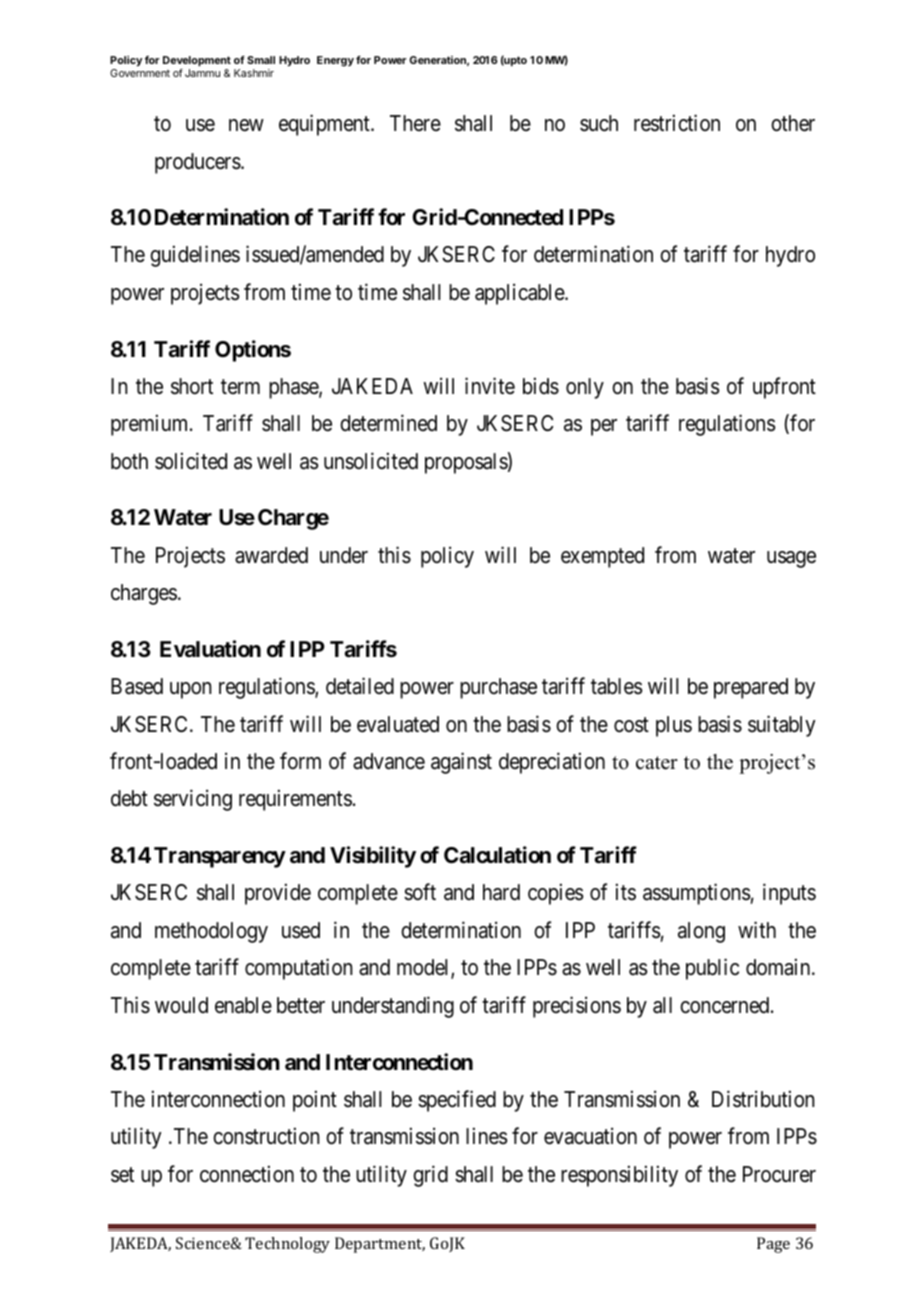  What do you see at coordinates (415, 123) in the document?
I see `There` at bounding box center [415, 123].
